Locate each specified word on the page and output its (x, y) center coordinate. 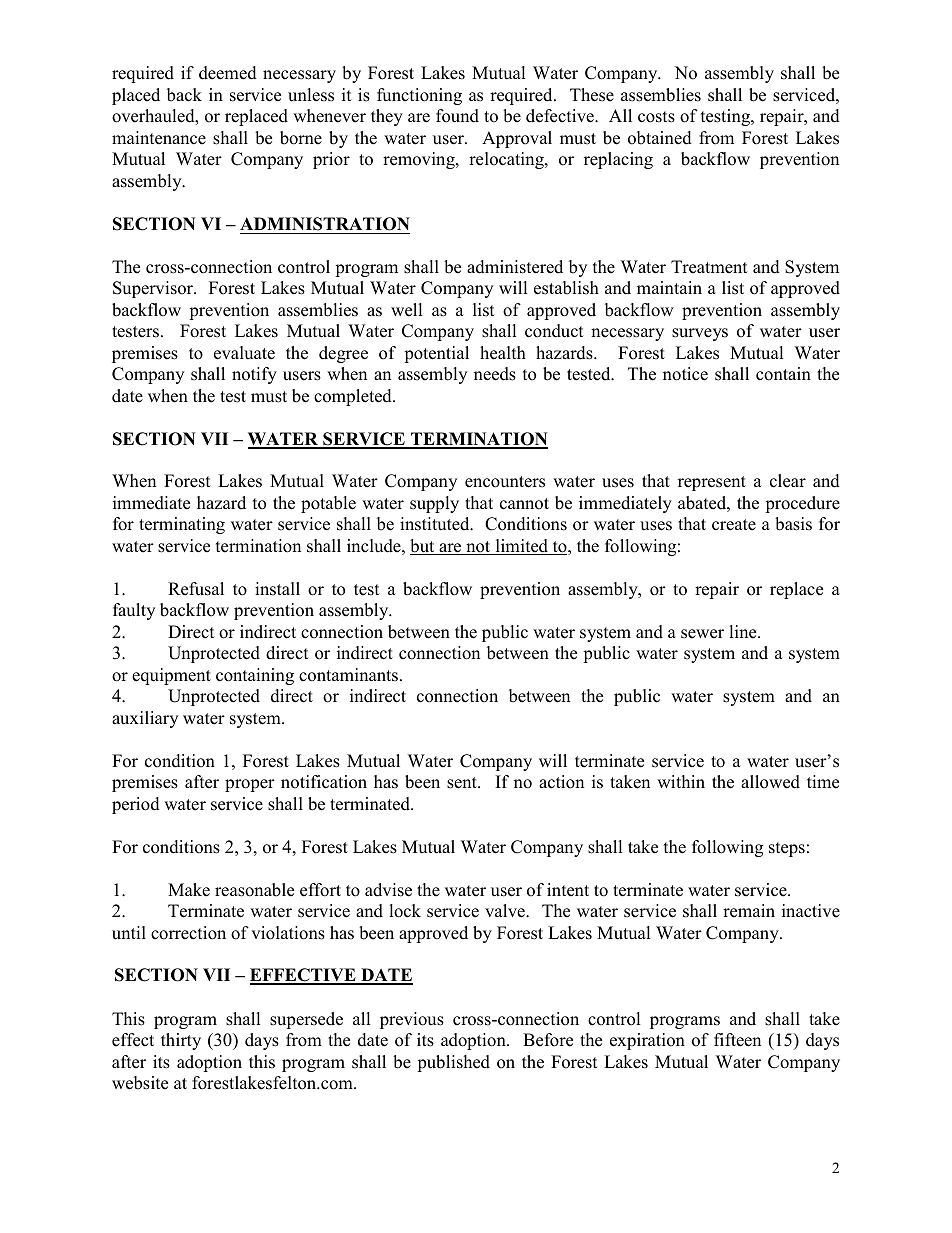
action (561, 782)
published (453, 1063)
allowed (770, 782)
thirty (181, 1041)
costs (656, 117)
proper (250, 785)
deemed (228, 73)
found (457, 116)
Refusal (196, 589)
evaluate (244, 353)
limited (522, 547)
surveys (700, 334)
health (503, 353)
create (734, 525)
